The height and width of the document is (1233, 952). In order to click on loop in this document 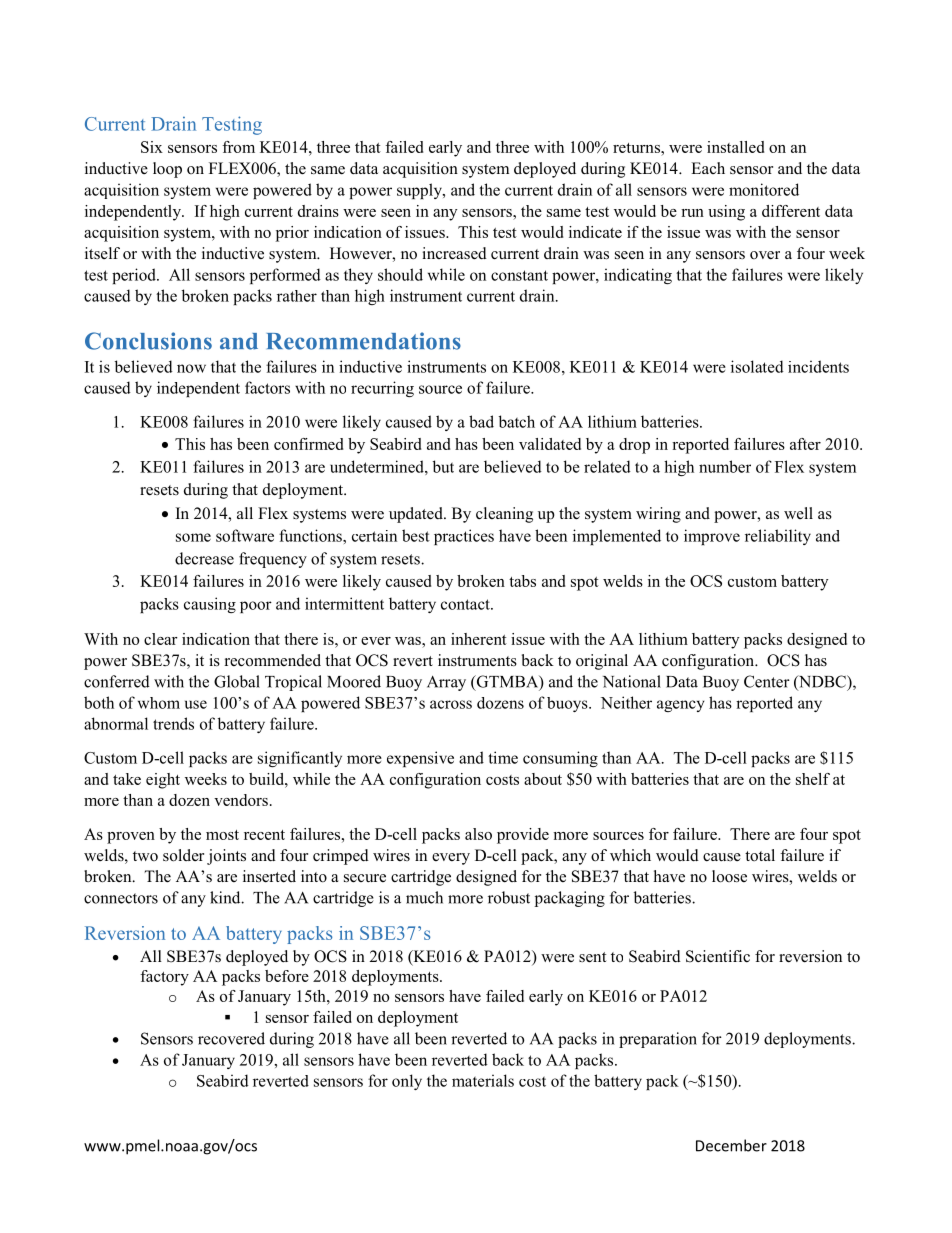, I will do `click(167, 170)`.
